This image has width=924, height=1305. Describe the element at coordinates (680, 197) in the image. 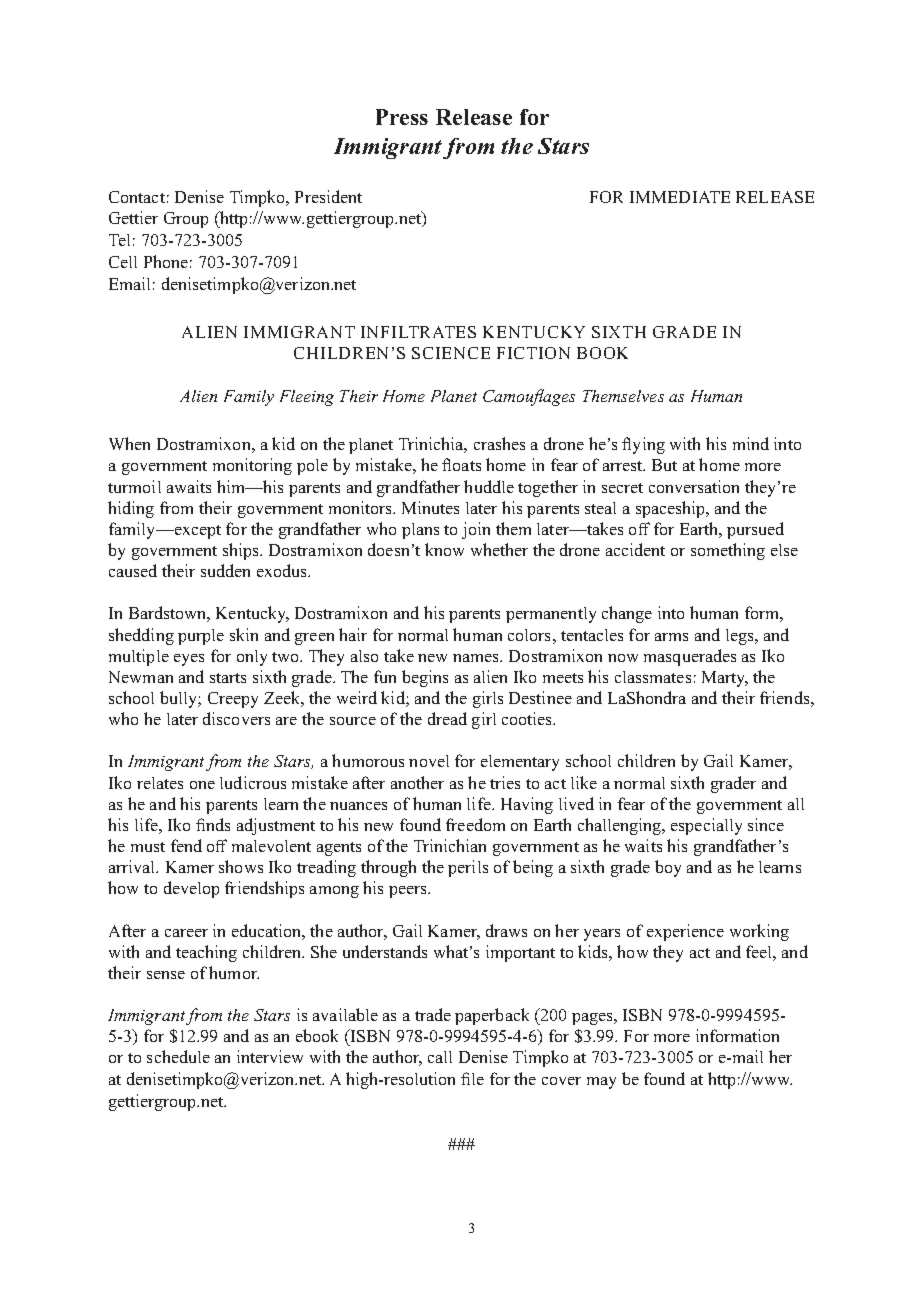

I see `IMMEDIATE` at that location.
